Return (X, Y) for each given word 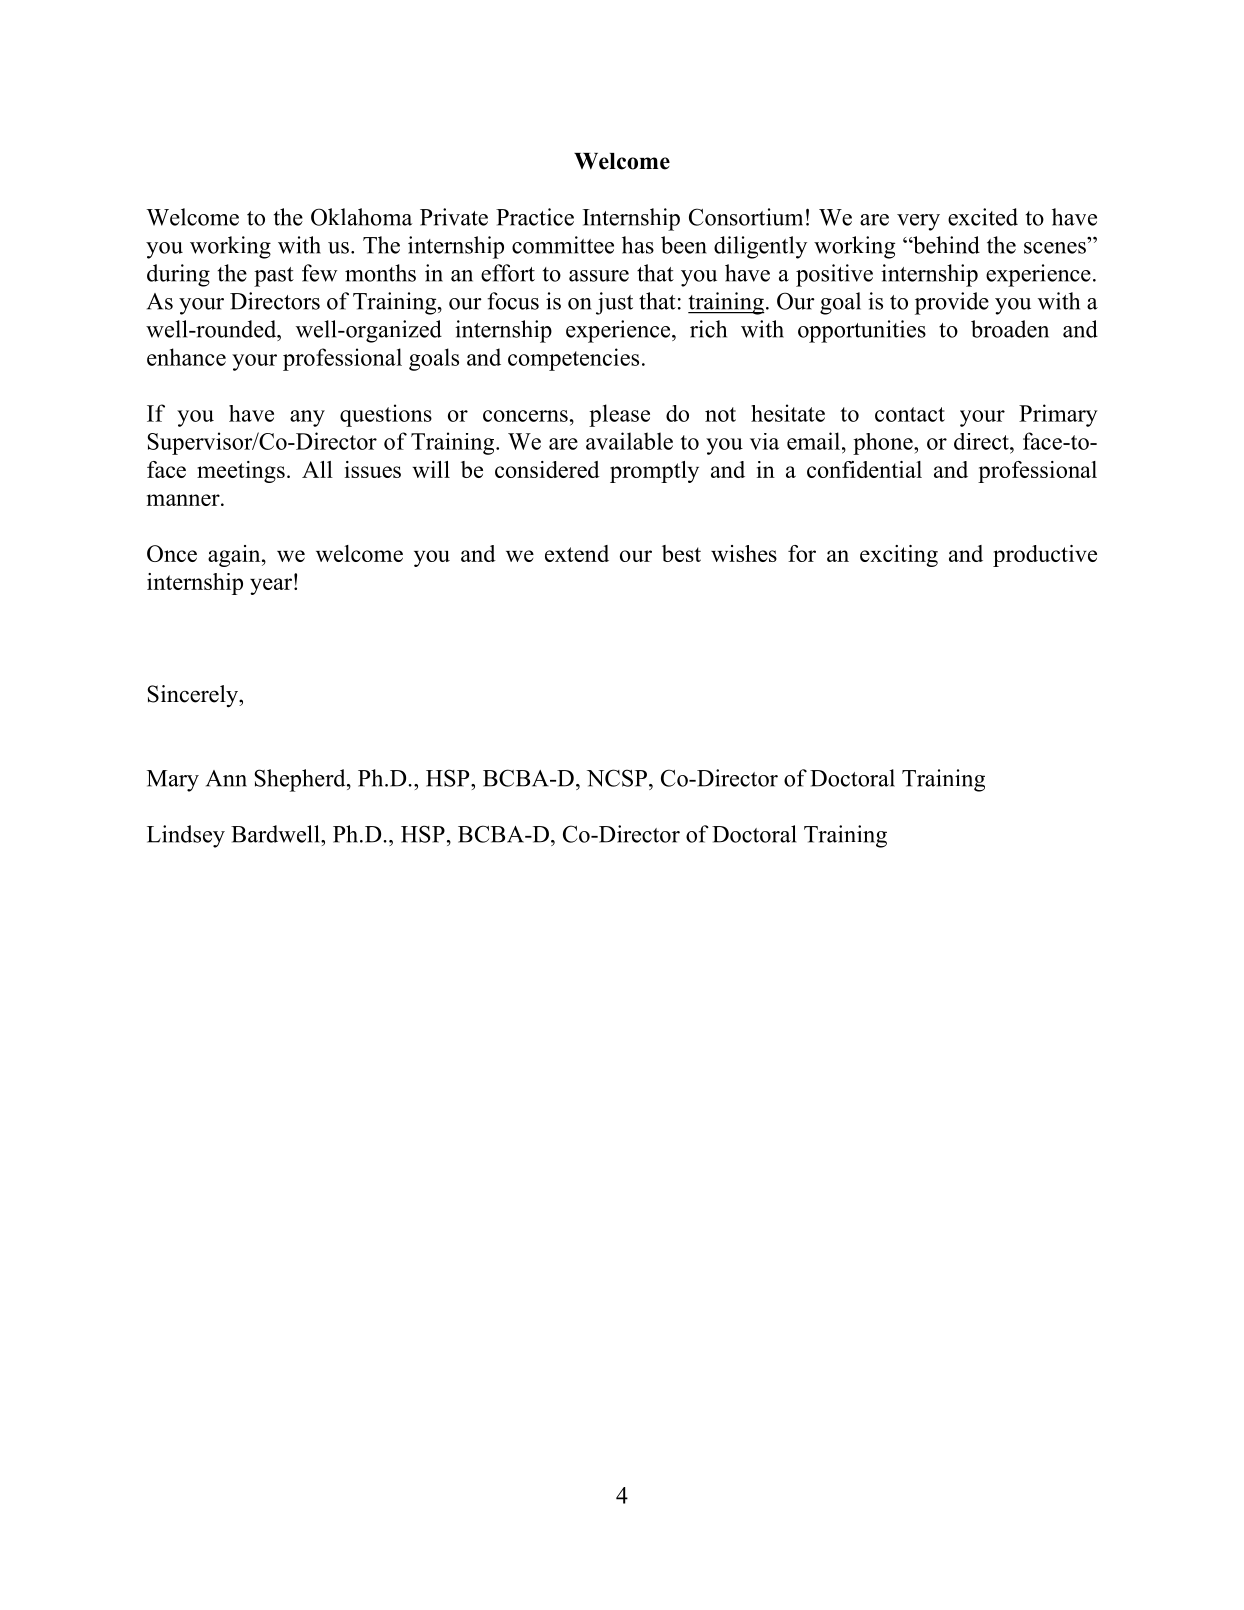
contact (910, 414)
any (307, 418)
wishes (744, 553)
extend (577, 553)
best (681, 553)
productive (1045, 556)
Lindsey (186, 836)
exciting (899, 556)
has (638, 245)
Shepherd (301, 780)
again (235, 556)
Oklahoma (362, 217)
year (271, 586)
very (918, 222)
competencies (573, 359)
